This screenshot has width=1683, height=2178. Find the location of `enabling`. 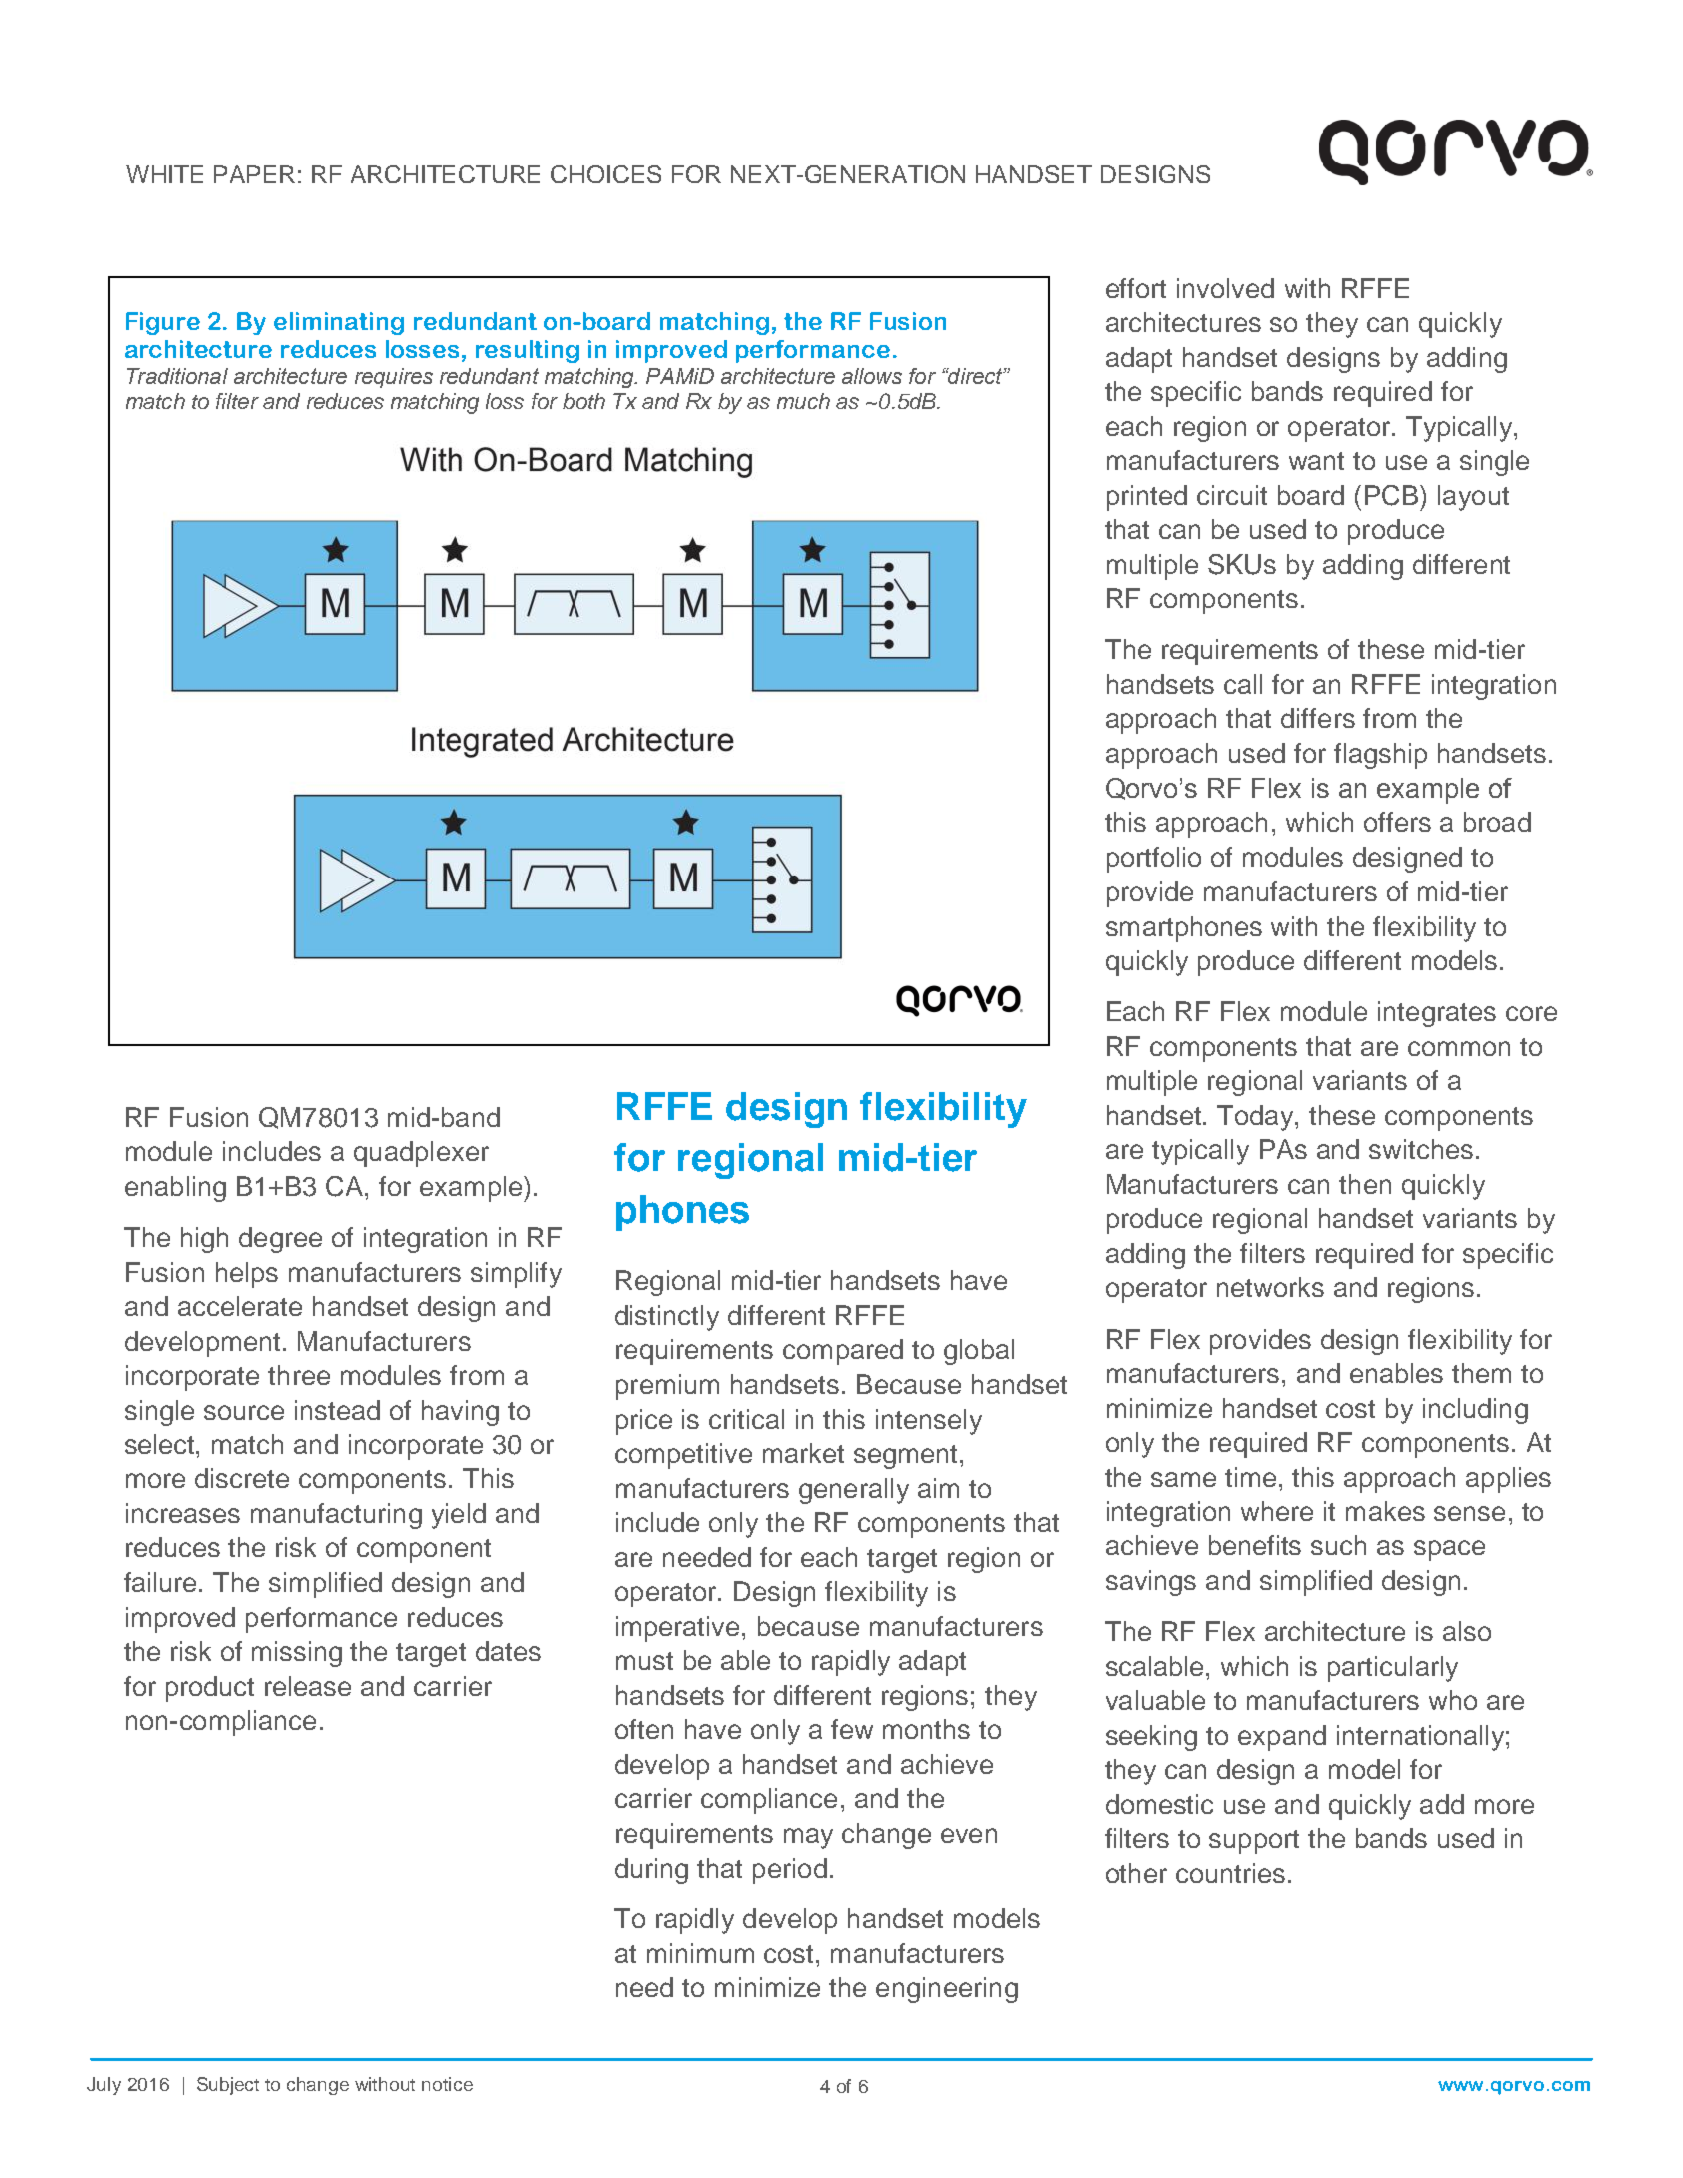

enabling is located at coordinates (175, 1189).
